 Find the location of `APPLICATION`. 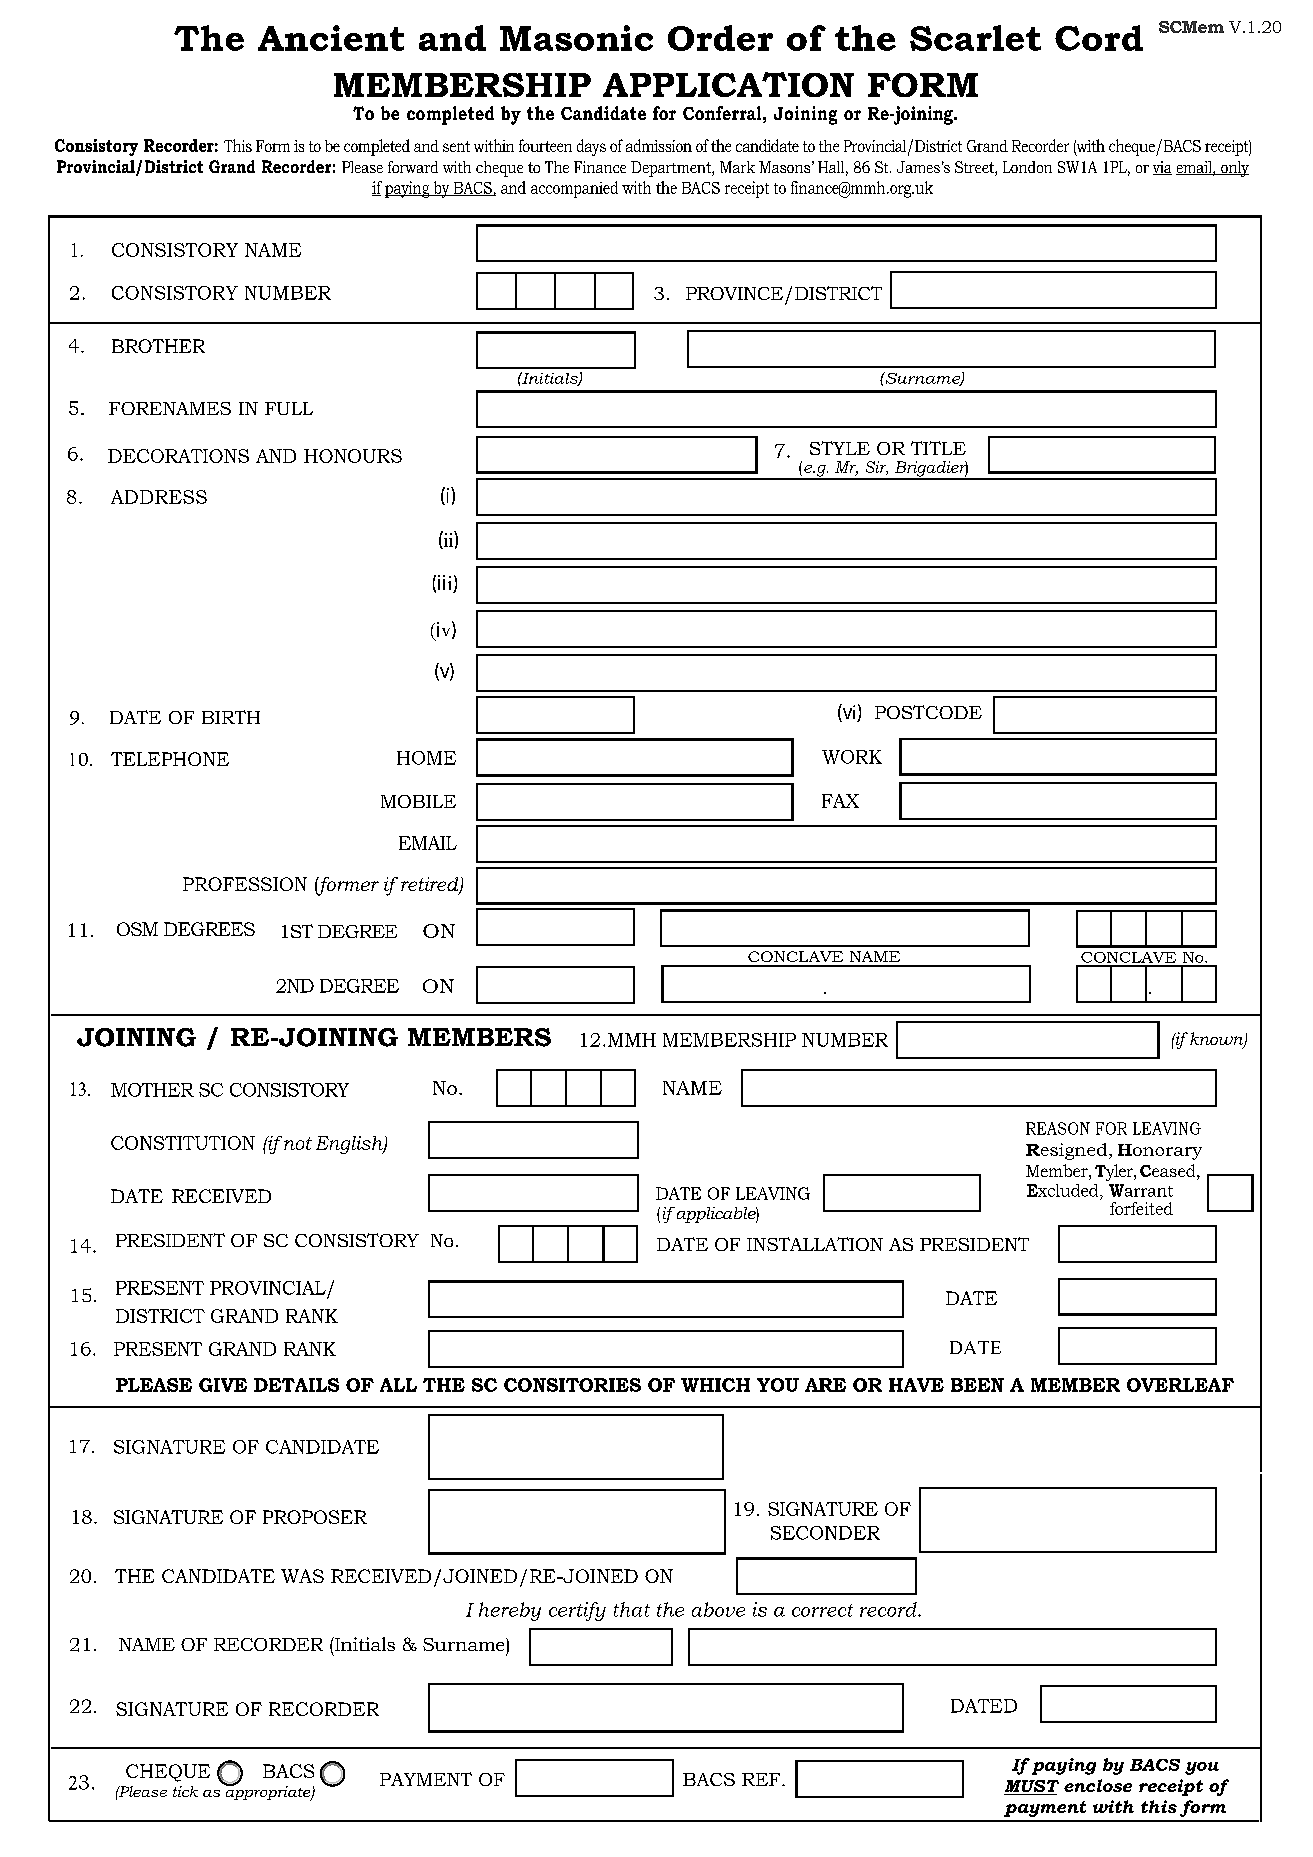

APPLICATION is located at coordinates (728, 84).
